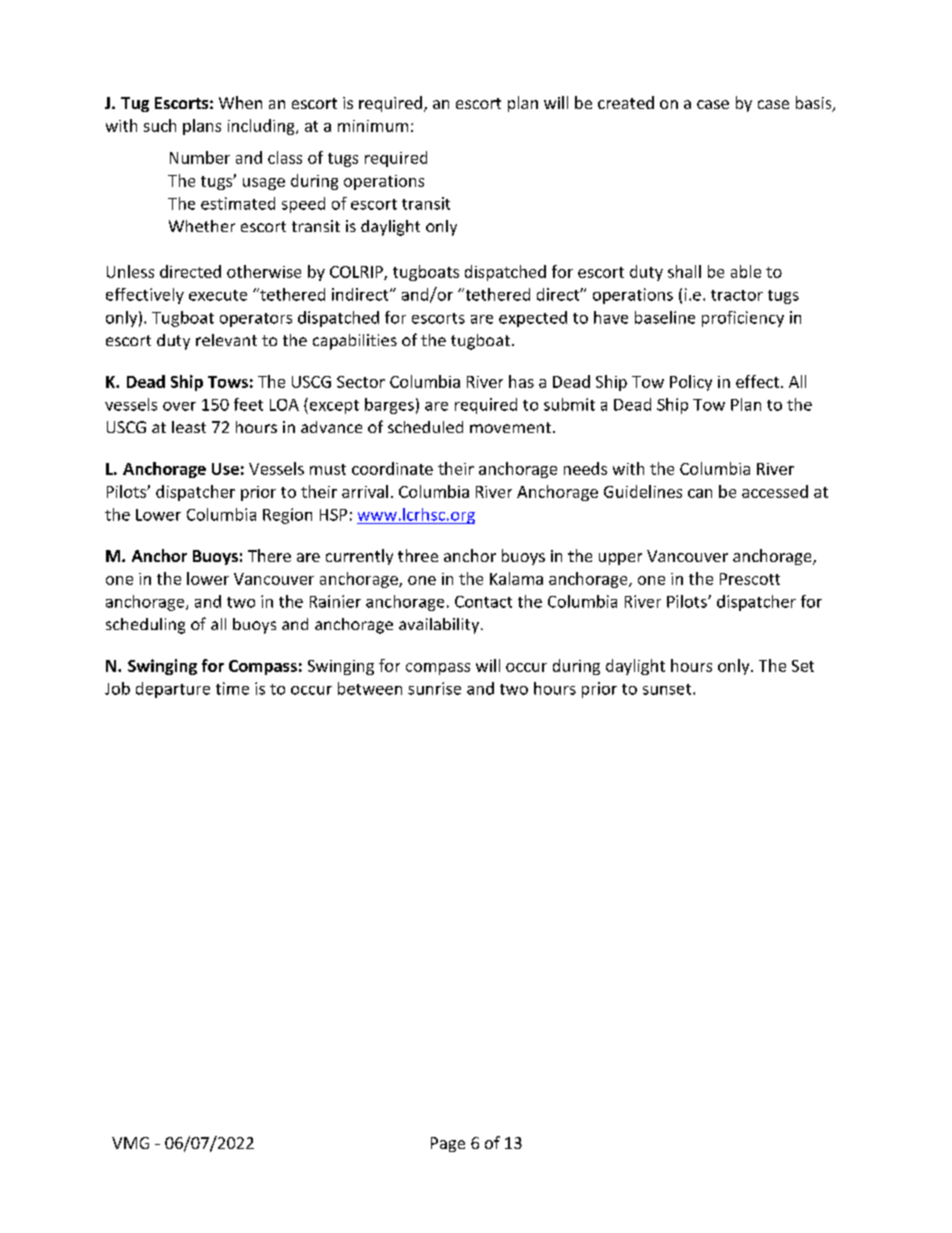  Describe the element at coordinates (145, 626) in the screenshot. I see `scheduling` at that location.
